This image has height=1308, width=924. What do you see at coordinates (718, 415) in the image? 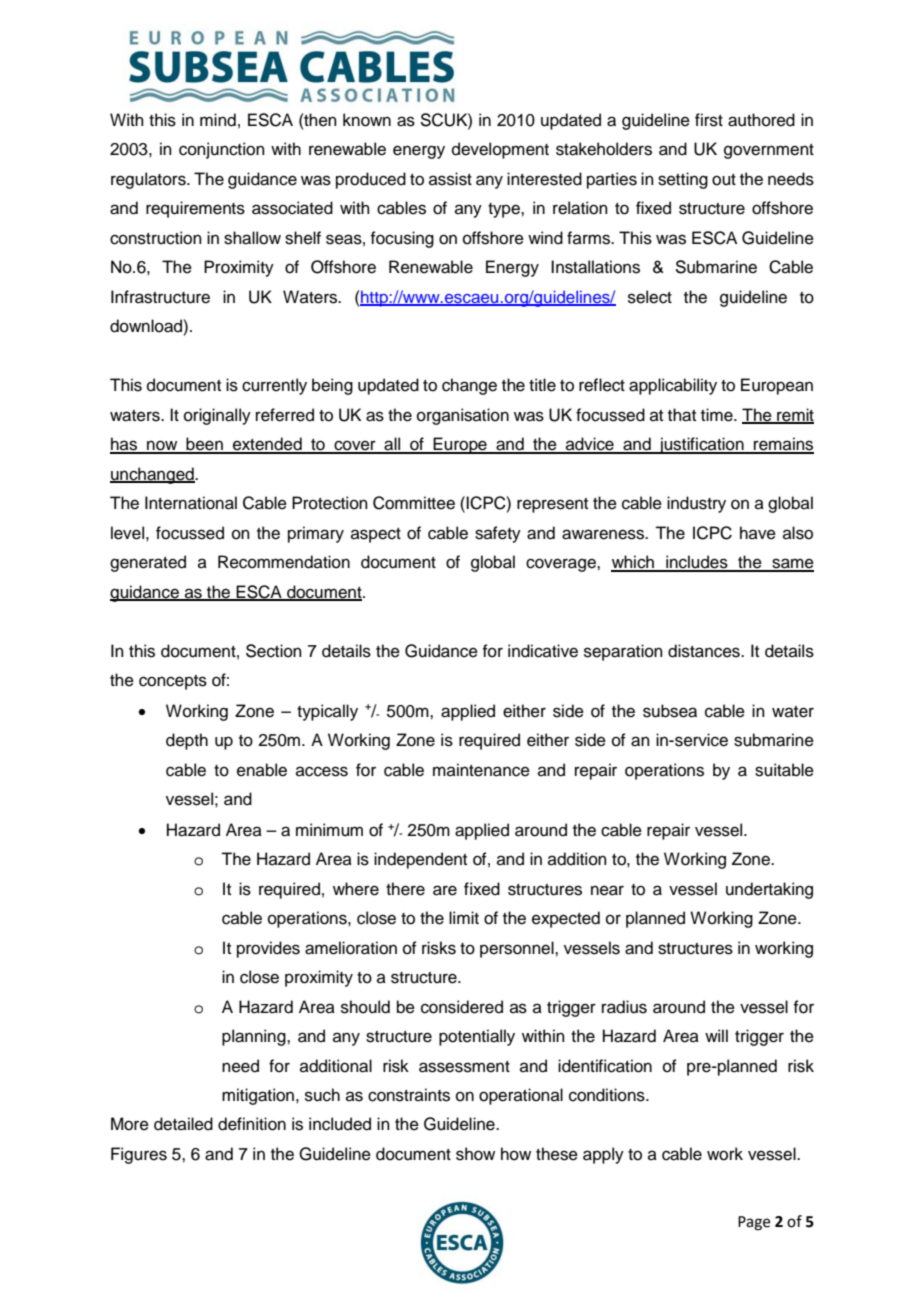
I see `time` at bounding box center [718, 415].
